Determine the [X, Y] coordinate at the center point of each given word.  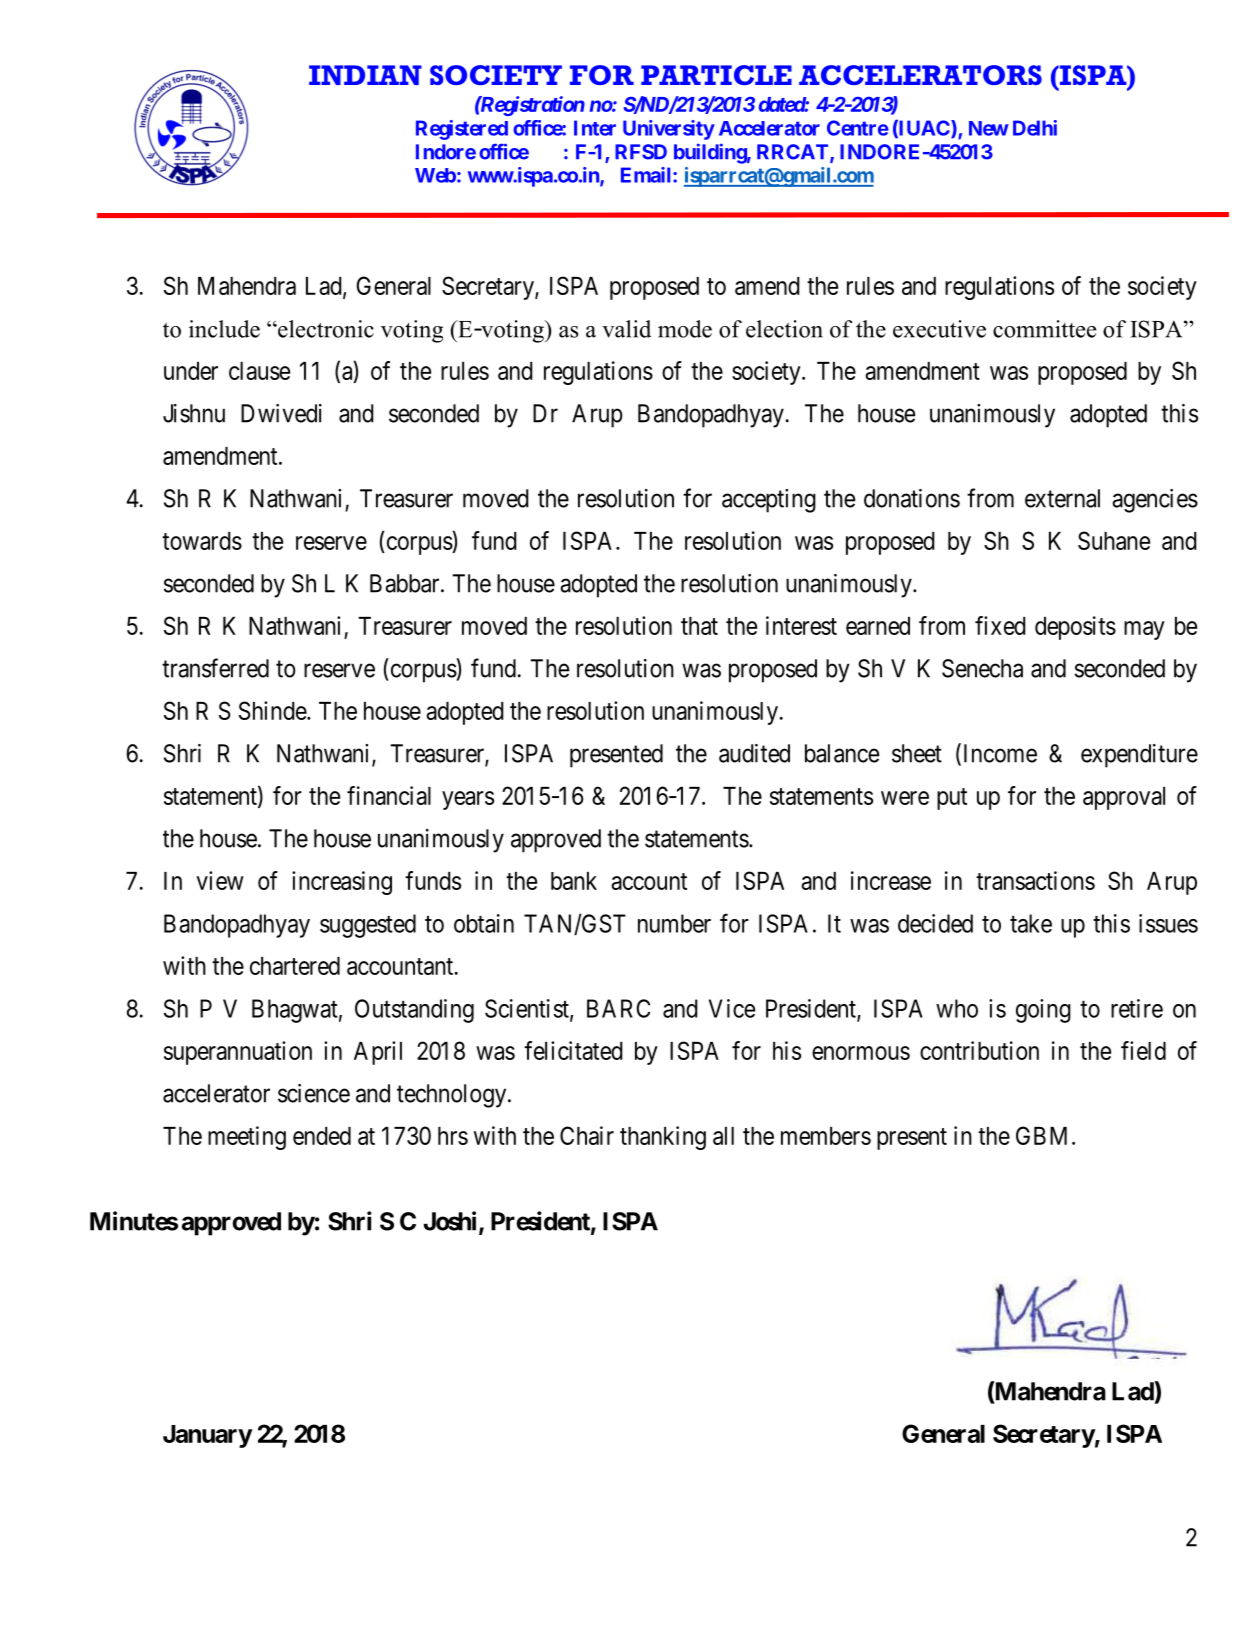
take [1031, 923]
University [669, 130]
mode [685, 329]
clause [259, 371]
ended [322, 1136]
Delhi [1035, 128]
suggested [368, 926]
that [699, 626]
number [674, 923]
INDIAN [365, 75]
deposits [1075, 628]
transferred [215, 668]
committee [1044, 329]
